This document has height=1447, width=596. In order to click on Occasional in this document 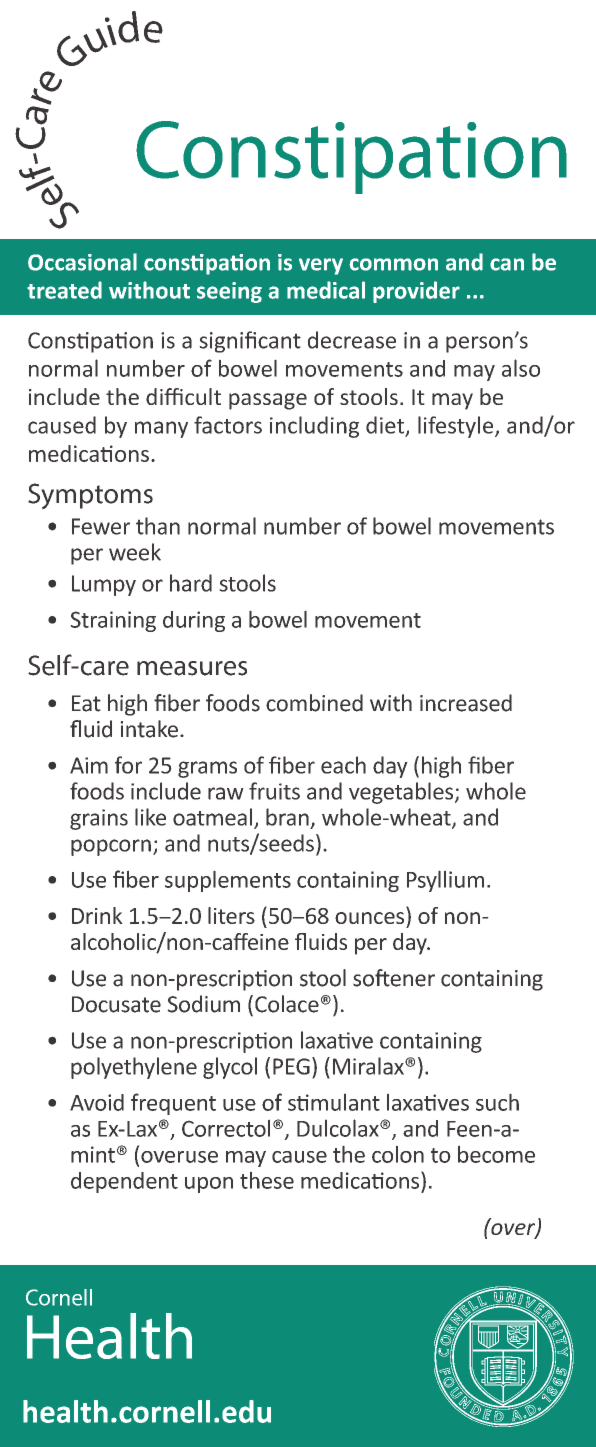, I will do `click(82, 262)`.
